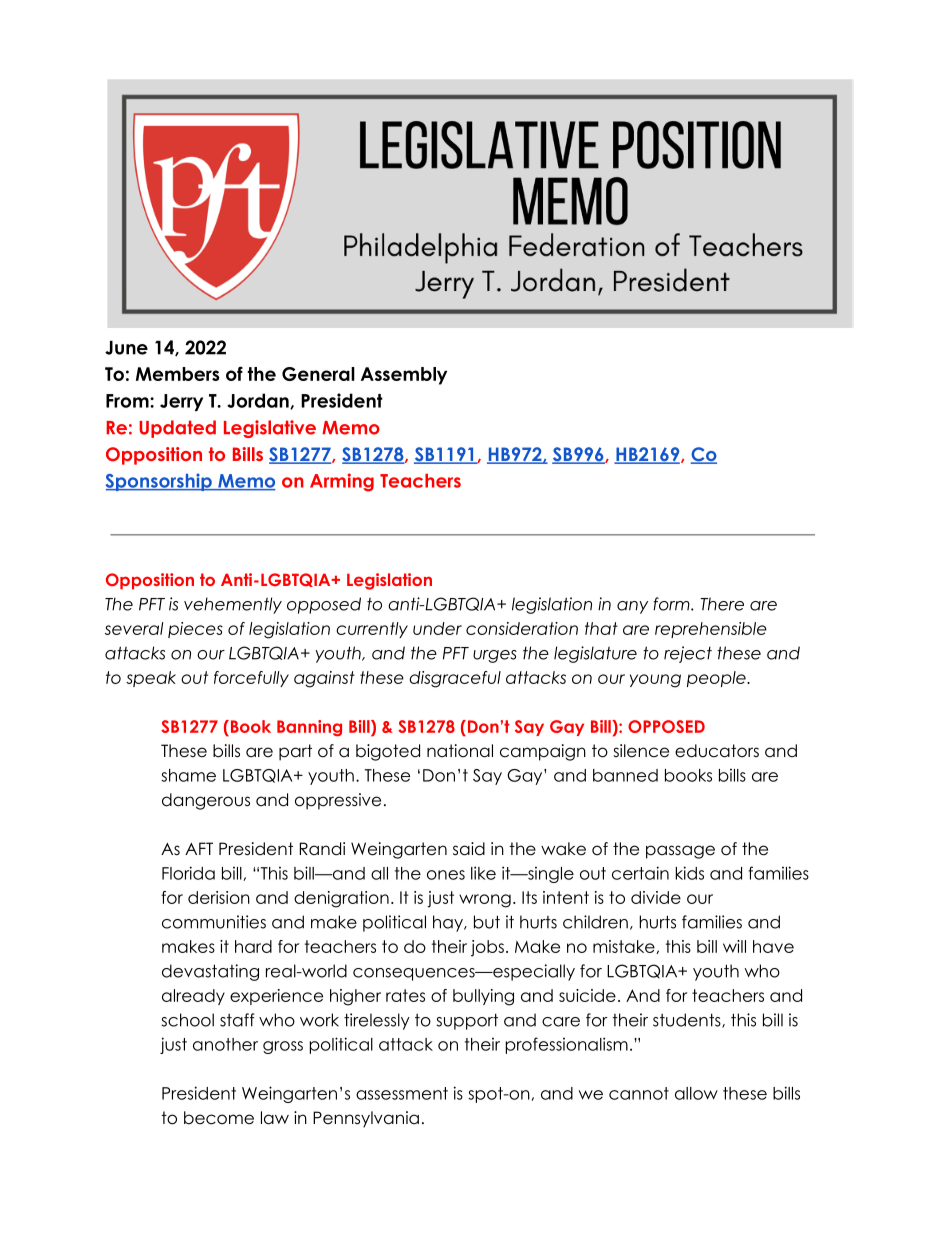 This document has width=952, height=1233. What do you see at coordinates (437, 628) in the document?
I see `under` at bounding box center [437, 628].
